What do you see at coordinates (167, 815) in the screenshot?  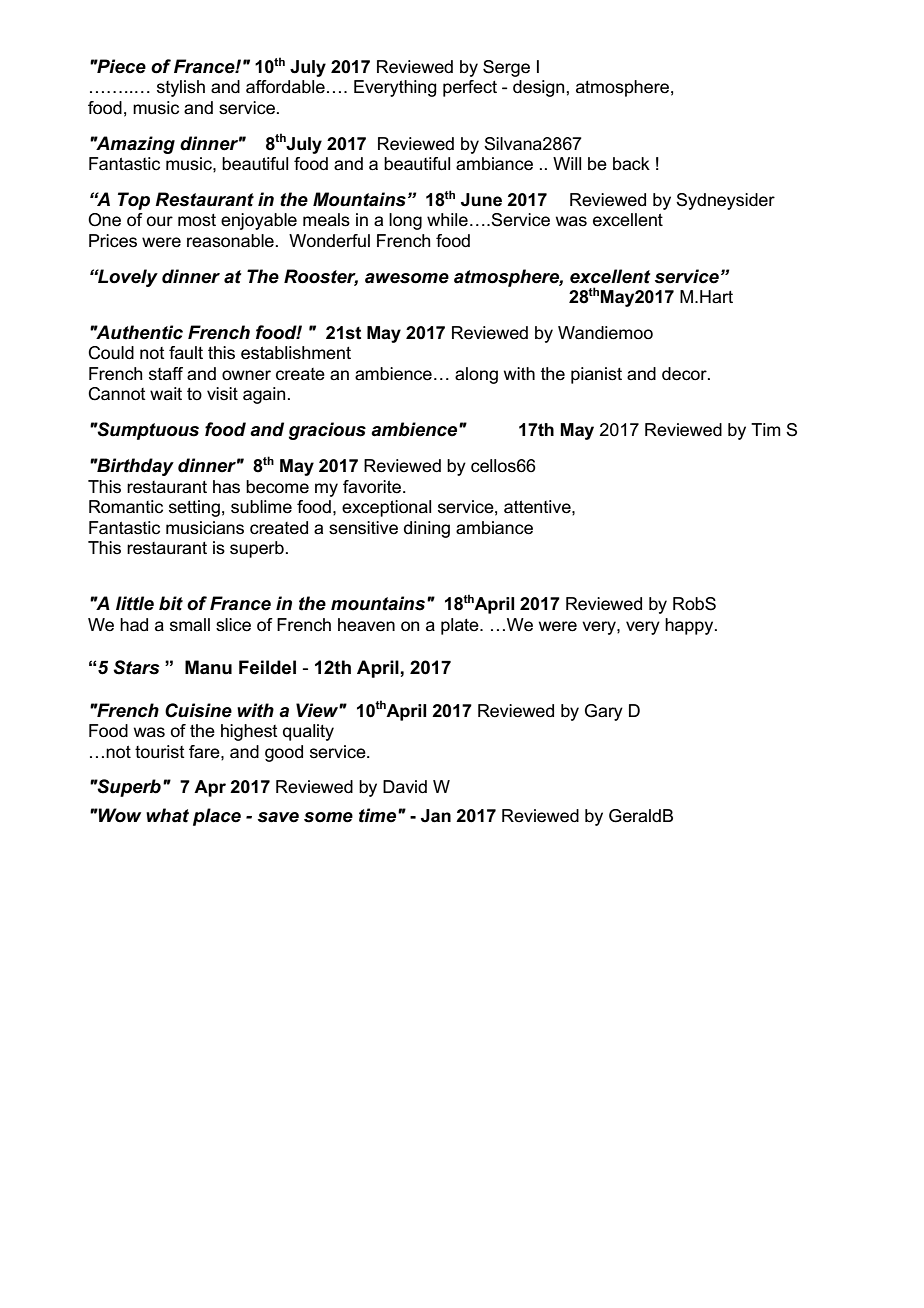 I see `what` at bounding box center [167, 815].
